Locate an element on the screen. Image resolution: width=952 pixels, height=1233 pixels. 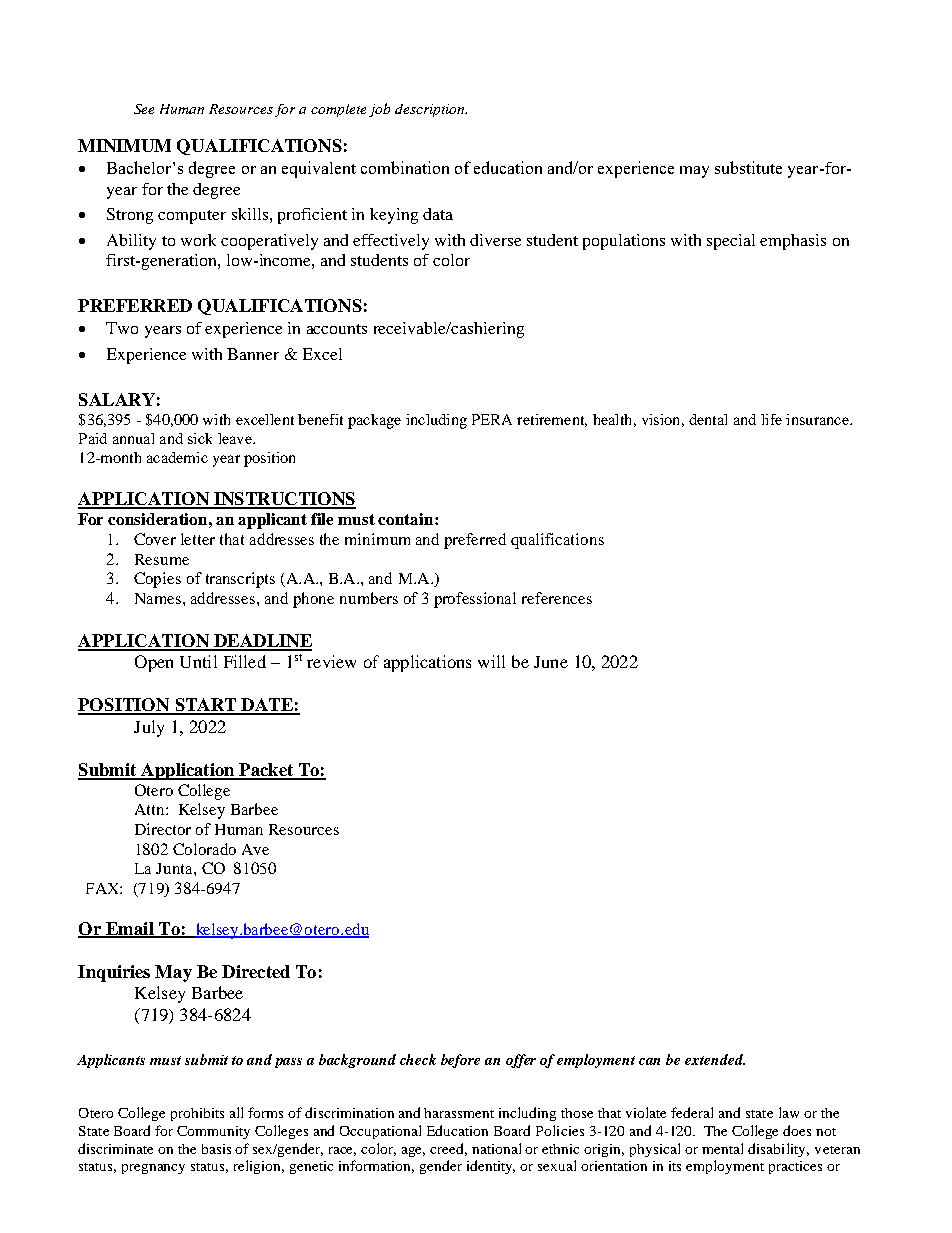
mental is located at coordinates (722, 1148).
